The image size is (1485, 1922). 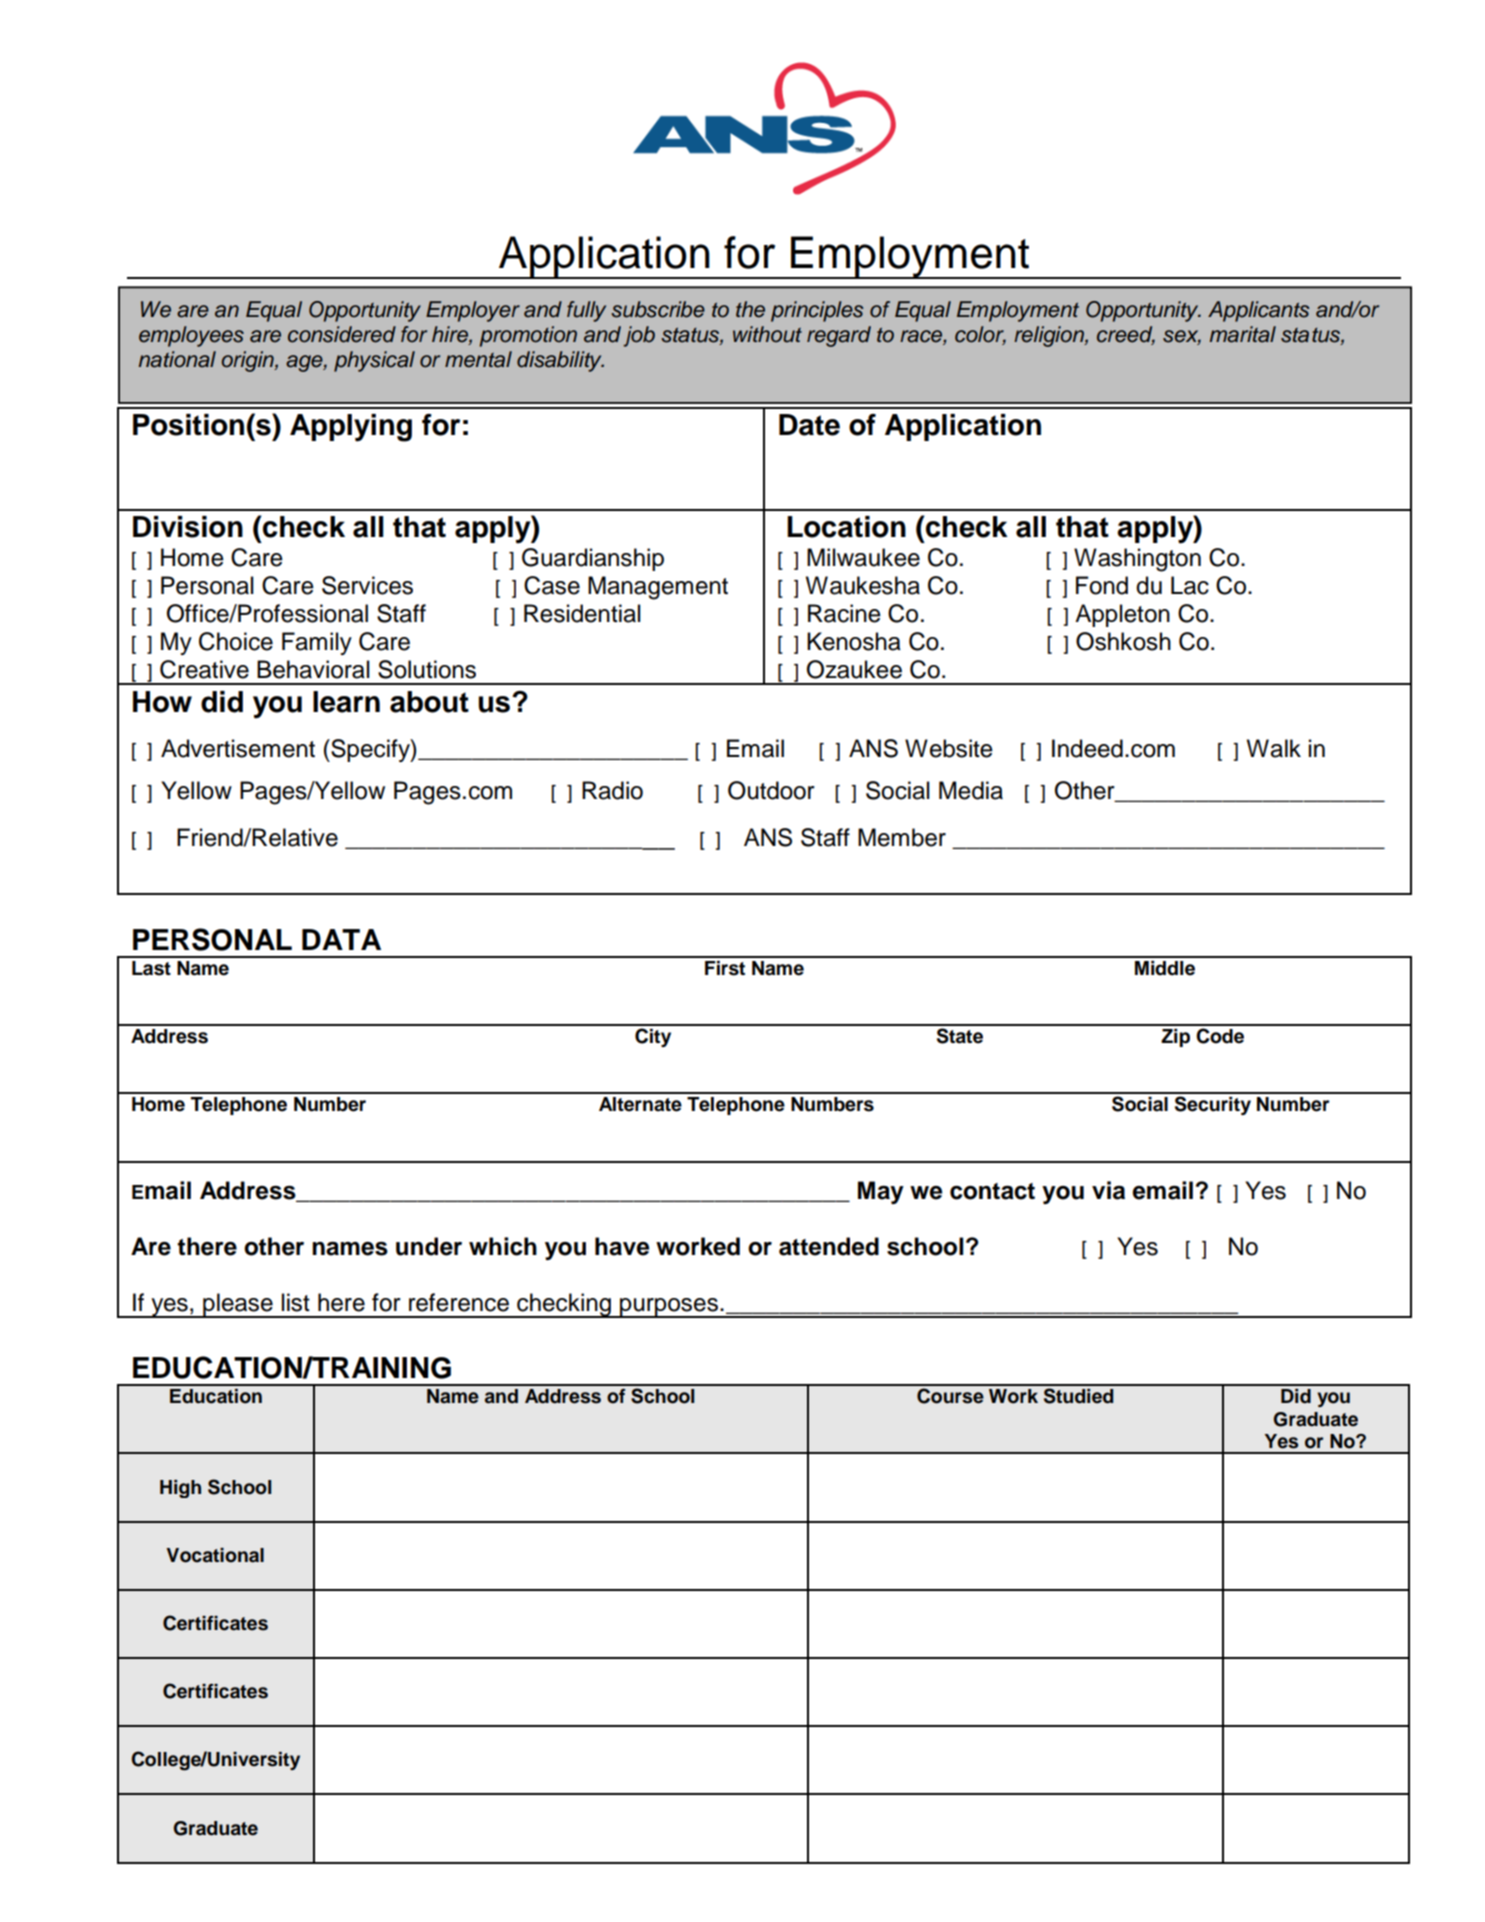 I want to click on DATA, so click(x=341, y=939).
